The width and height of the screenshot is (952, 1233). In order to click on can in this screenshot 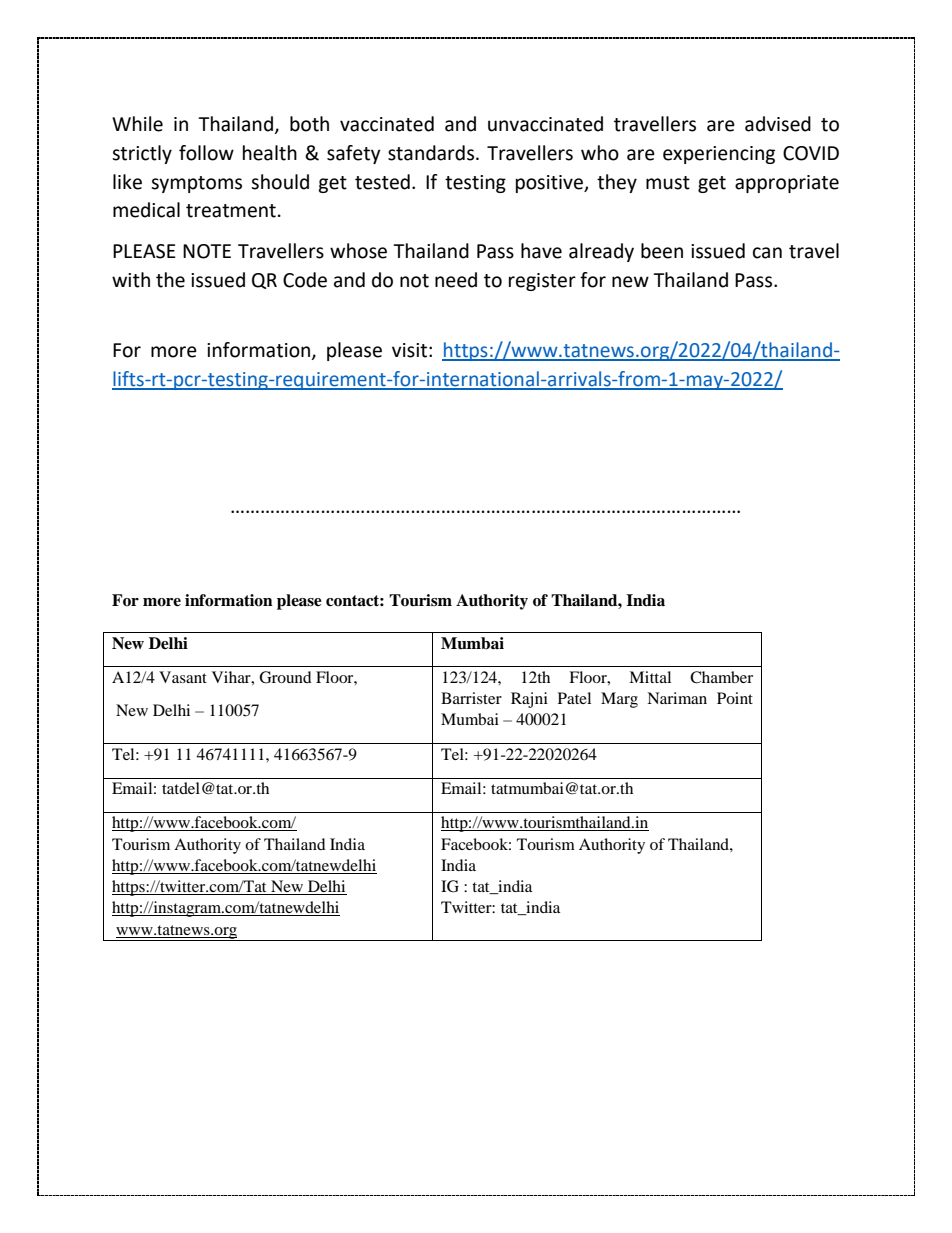, I will do `click(767, 253)`.
